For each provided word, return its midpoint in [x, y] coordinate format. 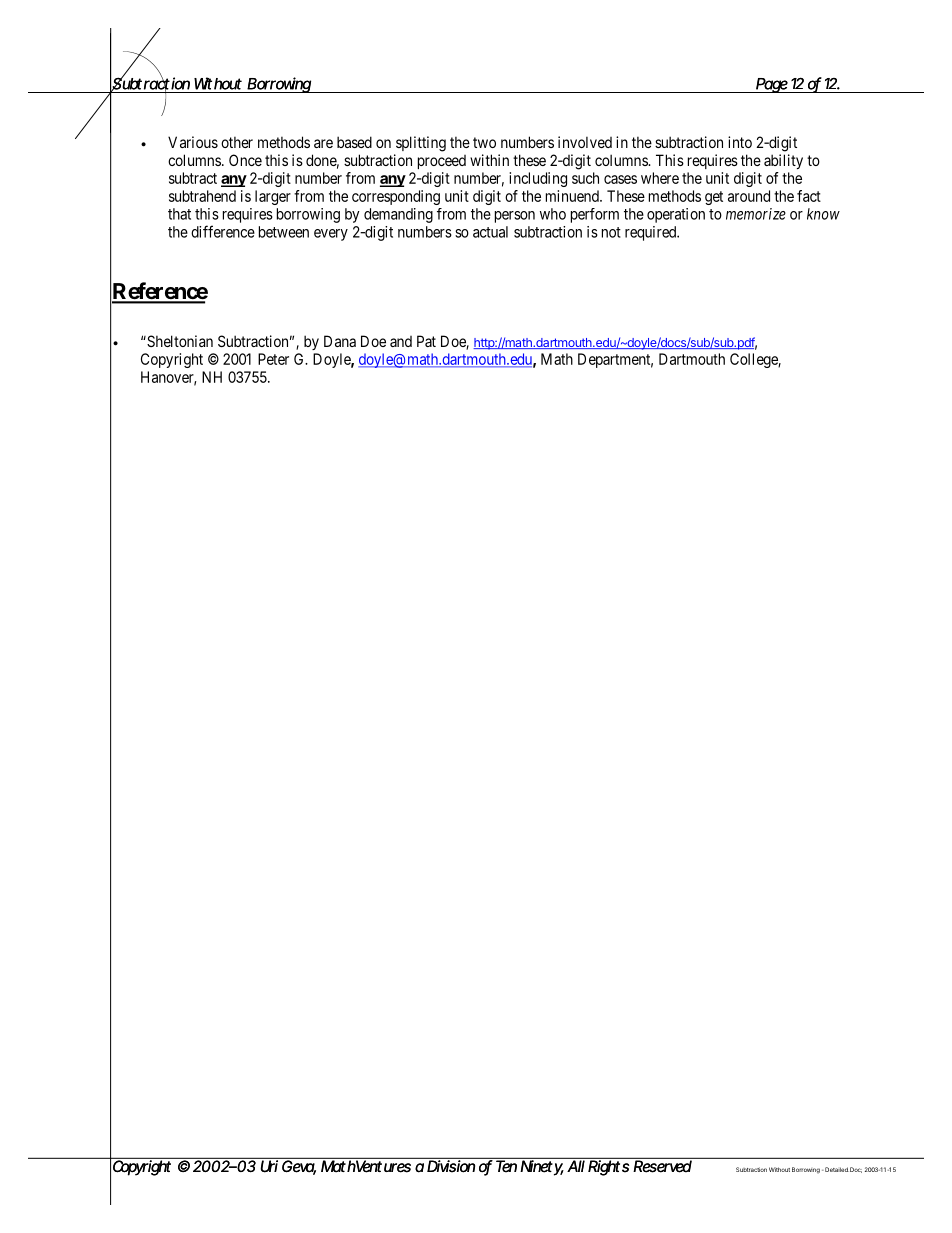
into [740, 142]
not [611, 232]
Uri [268, 1165]
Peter [273, 359]
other [237, 142]
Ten [506, 1166]
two [484, 142]
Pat [426, 341]
